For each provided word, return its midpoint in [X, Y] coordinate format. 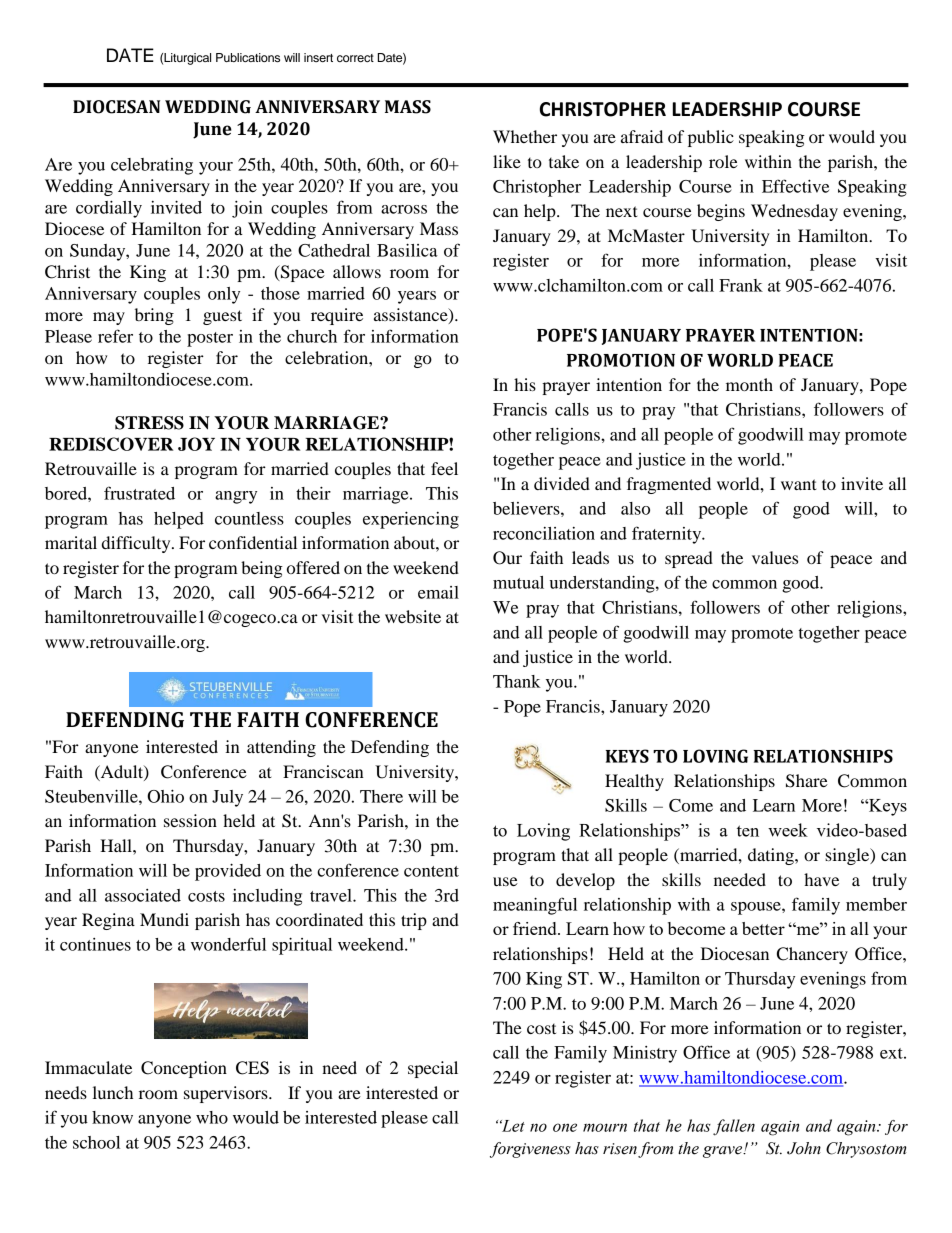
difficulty [137, 544]
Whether [525, 136]
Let [512, 1126]
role [723, 161]
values [775, 557]
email [438, 592]
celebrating [152, 166]
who [212, 1117]
